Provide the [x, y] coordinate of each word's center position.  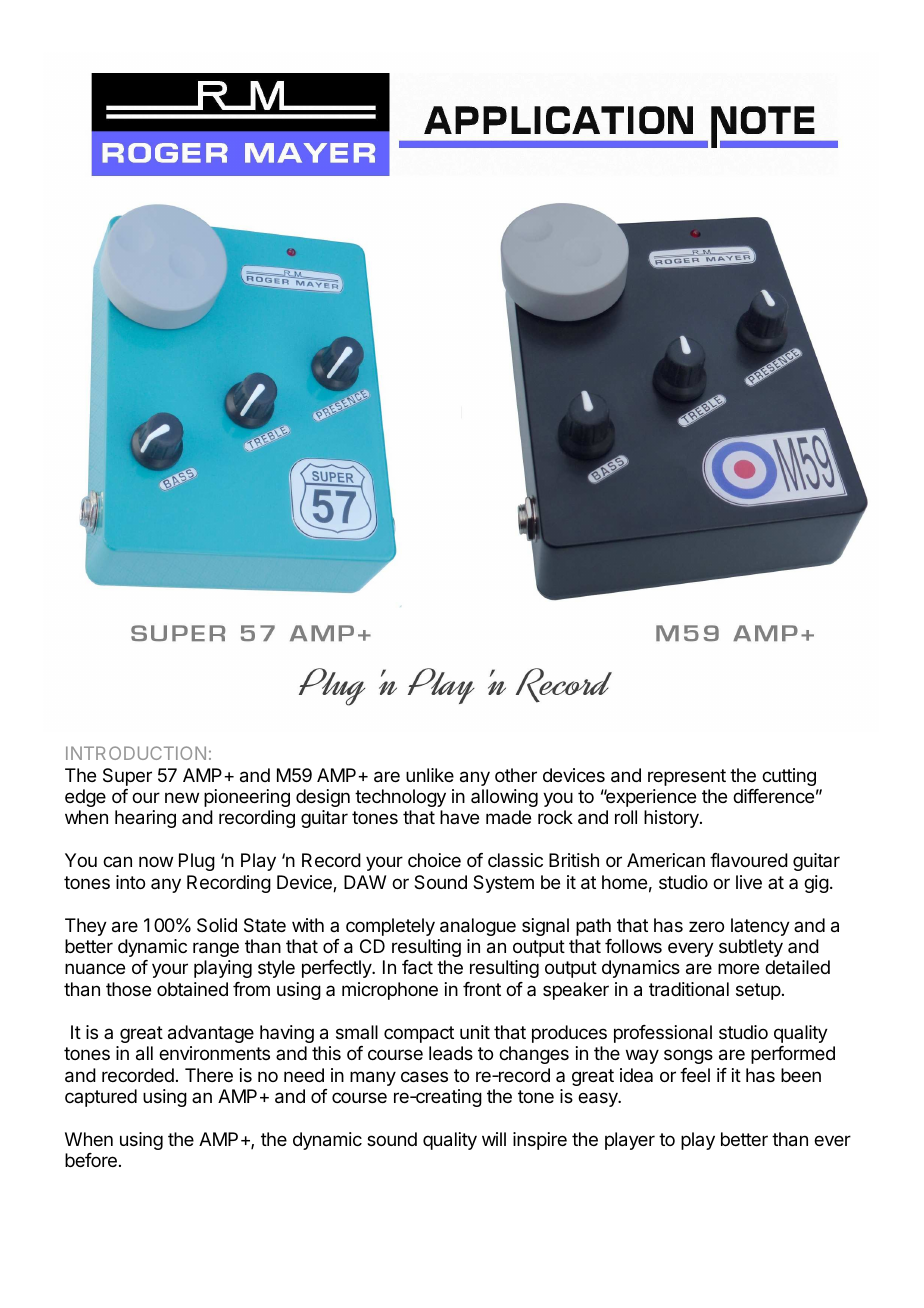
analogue [478, 927]
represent [687, 777]
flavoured [749, 860]
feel [695, 1075]
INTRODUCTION [136, 753]
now [156, 861]
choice [434, 860]
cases [424, 1077]
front [482, 989]
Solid [217, 925]
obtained [192, 989]
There [209, 1075]
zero [706, 926]
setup [758, 991]
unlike [430, 775]
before [91, 1160]
